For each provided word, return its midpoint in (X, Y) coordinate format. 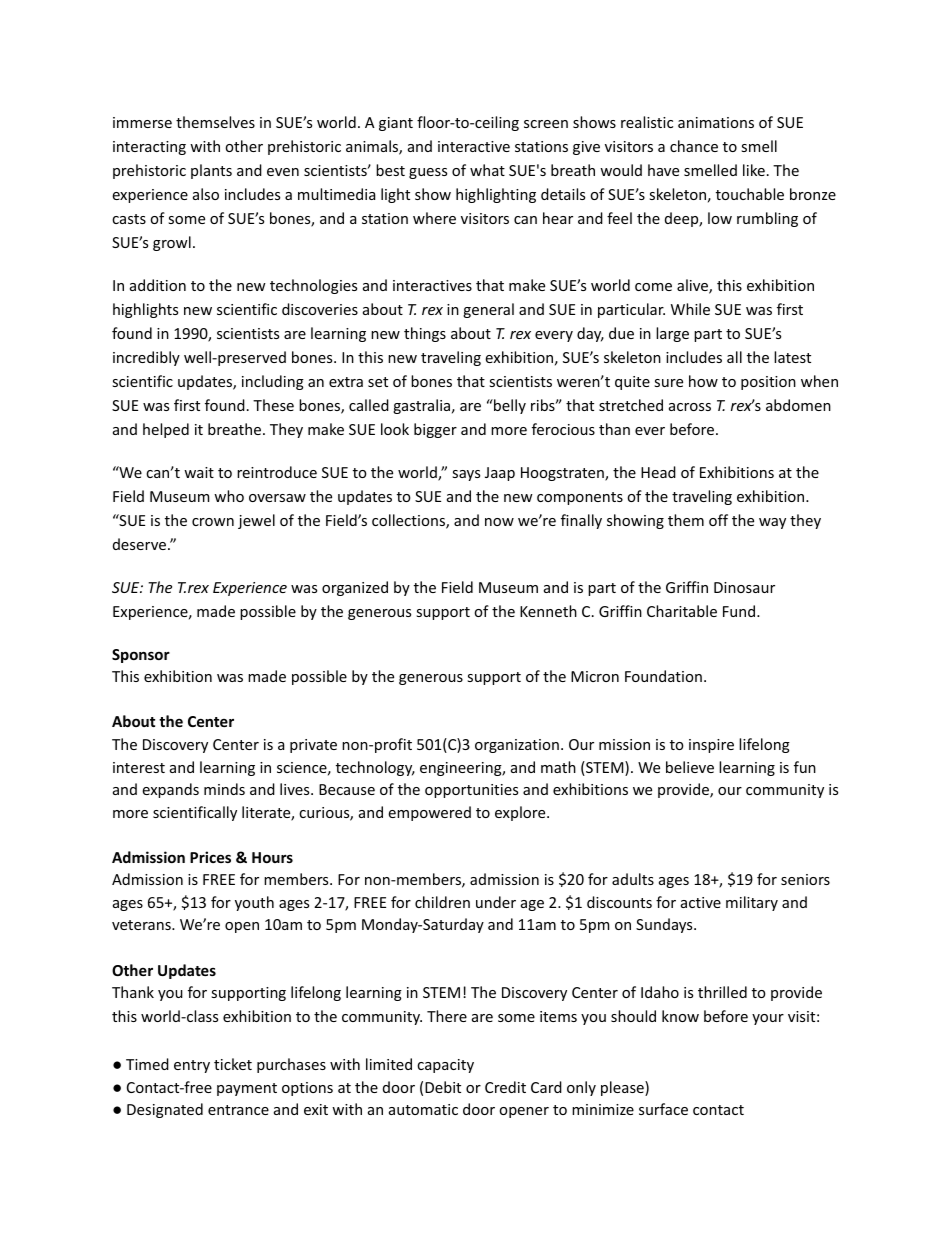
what (487, 170)
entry (192, 1066)
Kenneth (548, 611)
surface (663, 1109)
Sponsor (141, 656)
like (754, 170)
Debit (443, 1087)
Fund (740, 611)
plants (211, 171)
